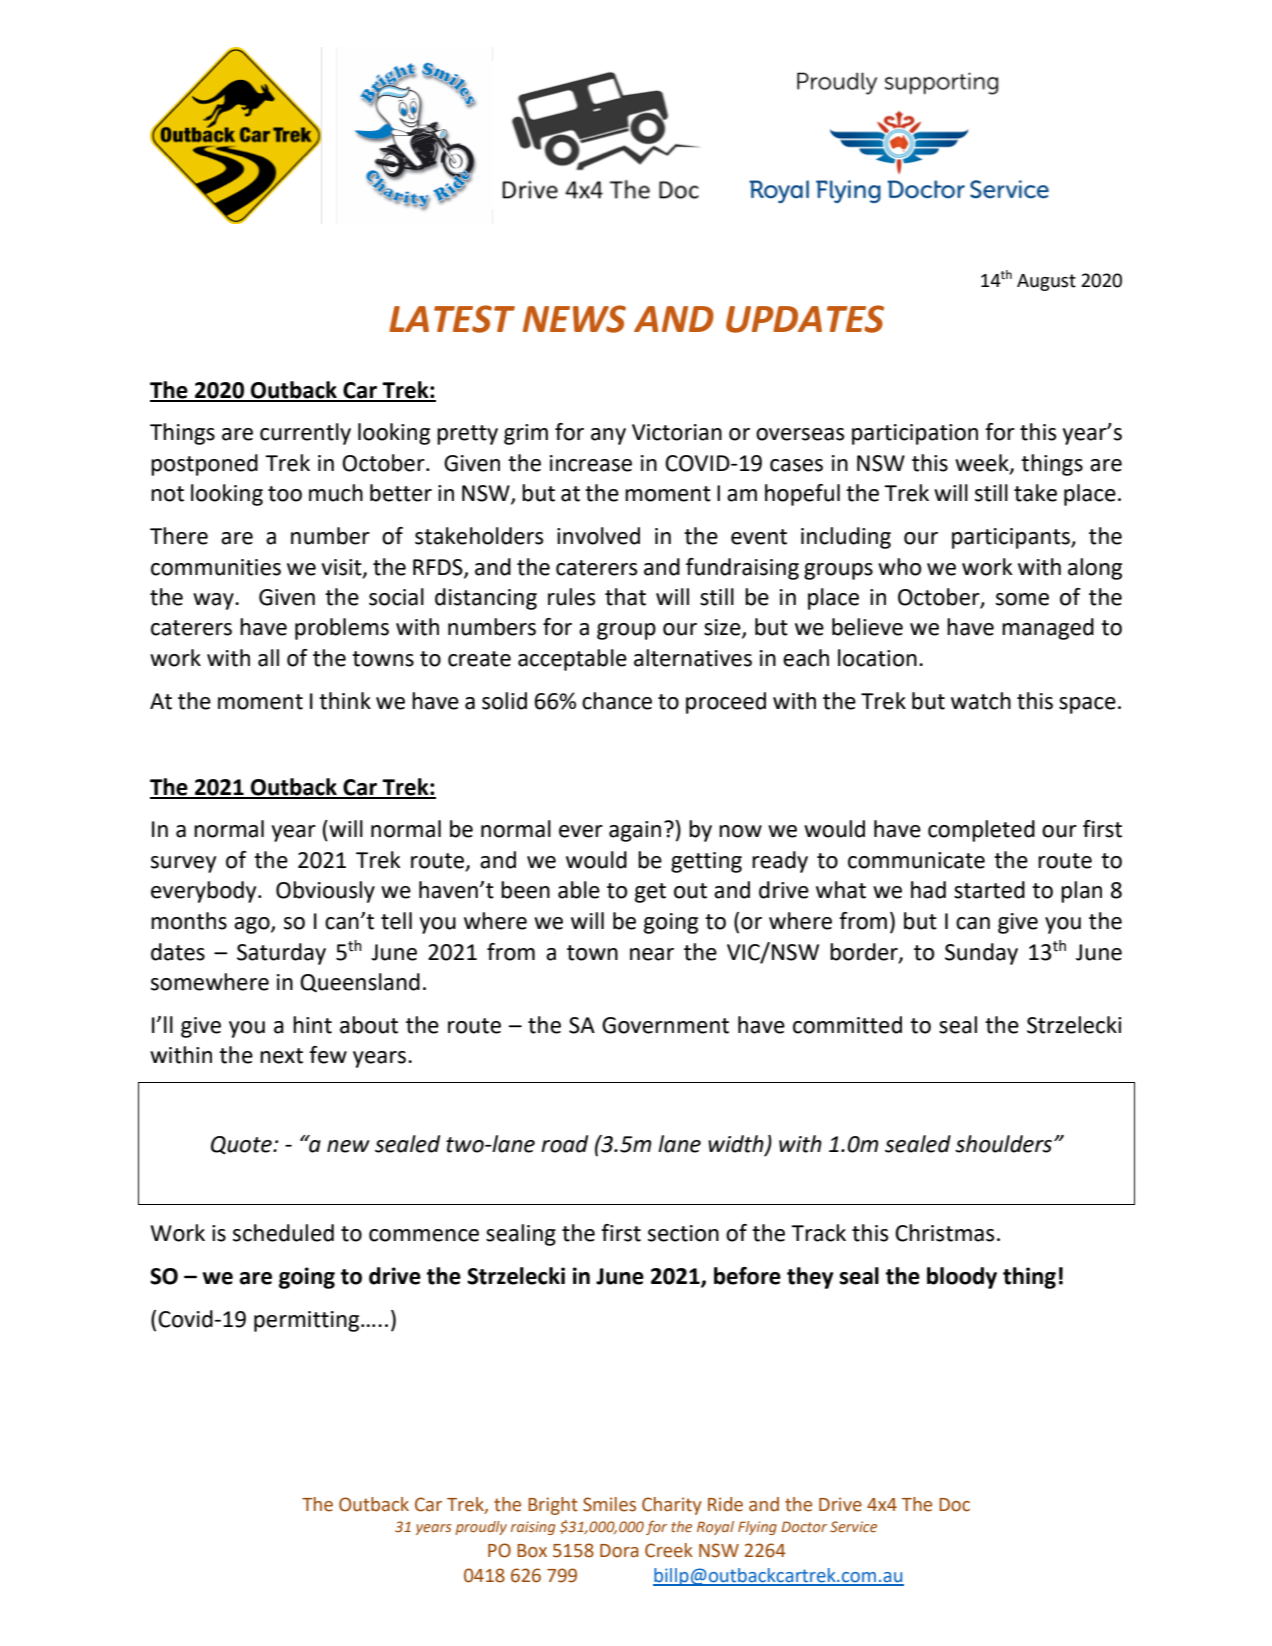 This image has height=1646, width=1272. What do you see at coordinates (617, 701) in the image?
I see `chance` at bounding box center [617, 701].
